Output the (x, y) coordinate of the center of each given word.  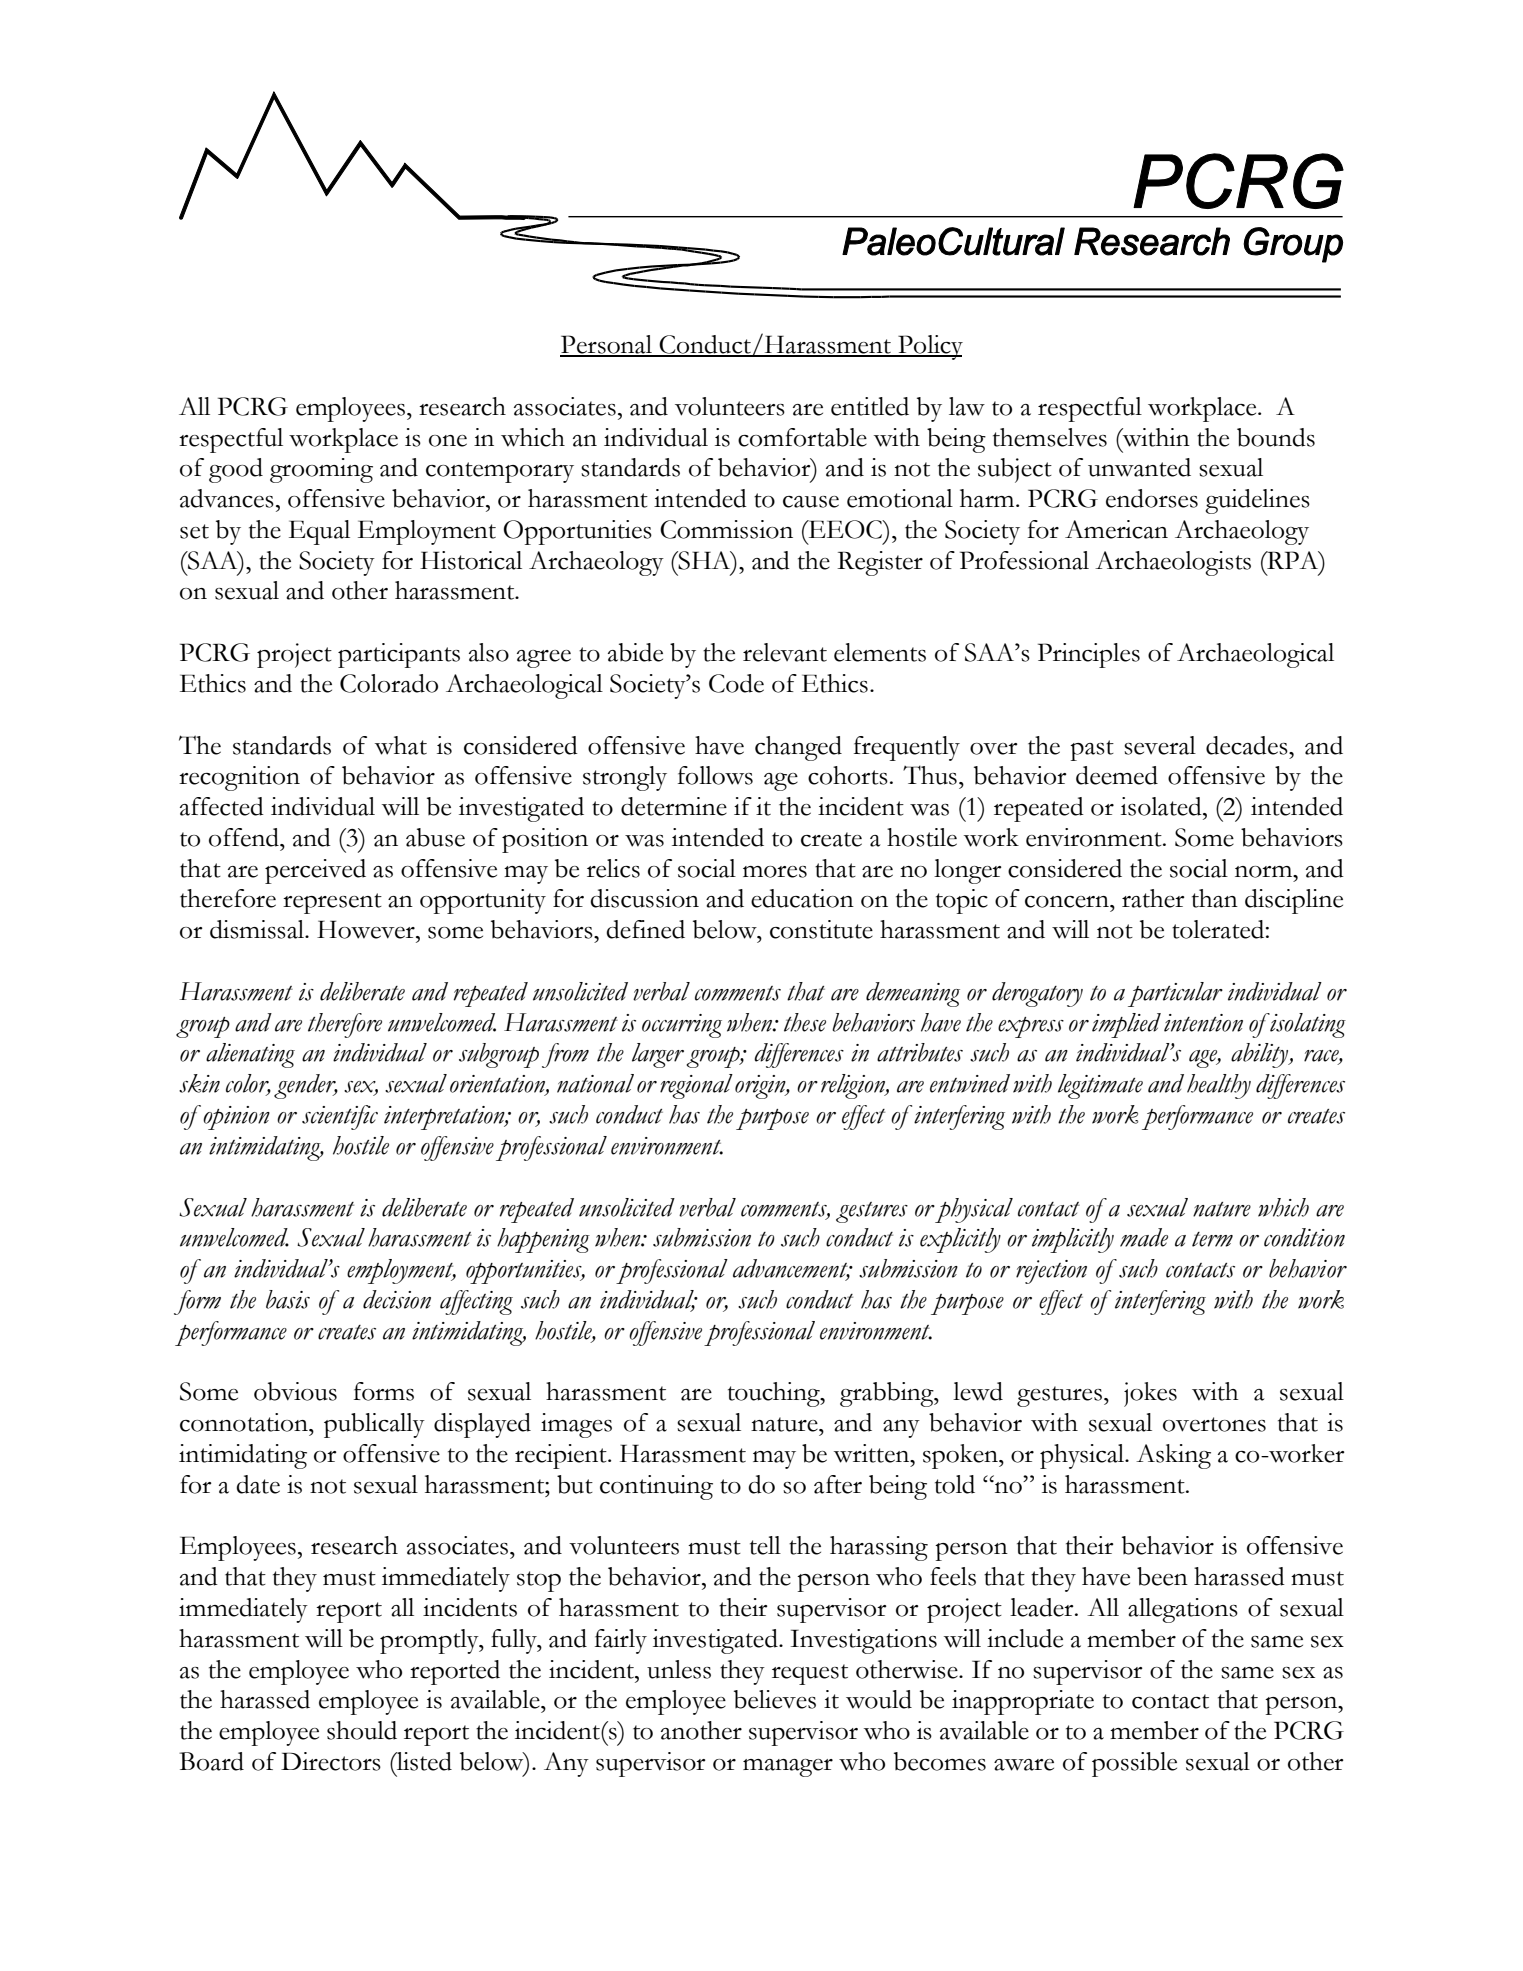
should (362, 1730)
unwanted (1139, 467)
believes (775, 1699)
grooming (321, 470)
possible (1134, 1764)
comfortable (802, 437)
